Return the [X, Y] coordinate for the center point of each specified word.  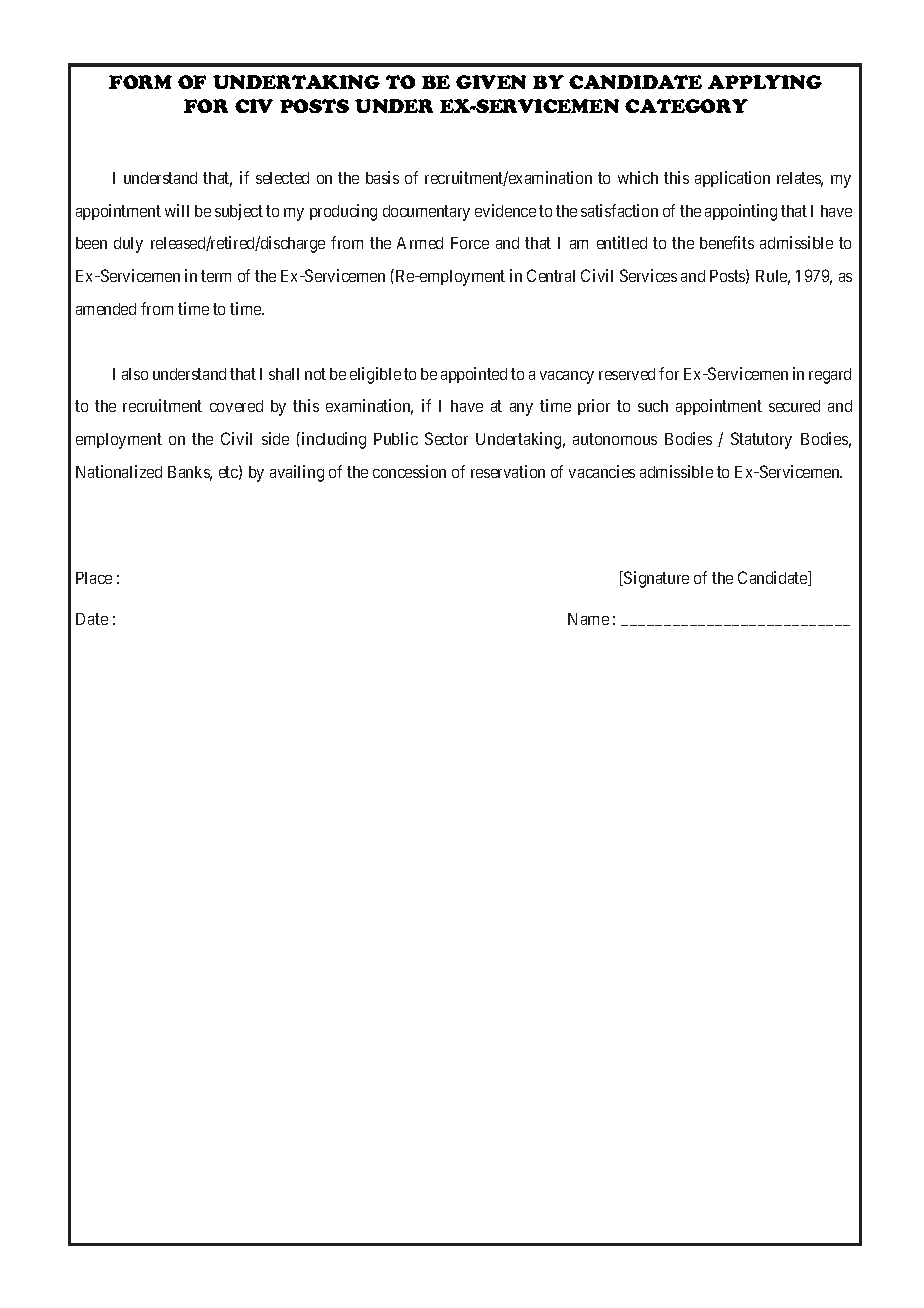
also [135, 374]
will [177, 210]
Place [94, 578]
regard [830, 376]
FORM [140, 82]
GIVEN [491, 82]
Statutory [761, 440]
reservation [508, 471]
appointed [474, 375]
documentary [426, 213]
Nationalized [119, 471]
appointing [741, 212]
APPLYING [765, 82]
